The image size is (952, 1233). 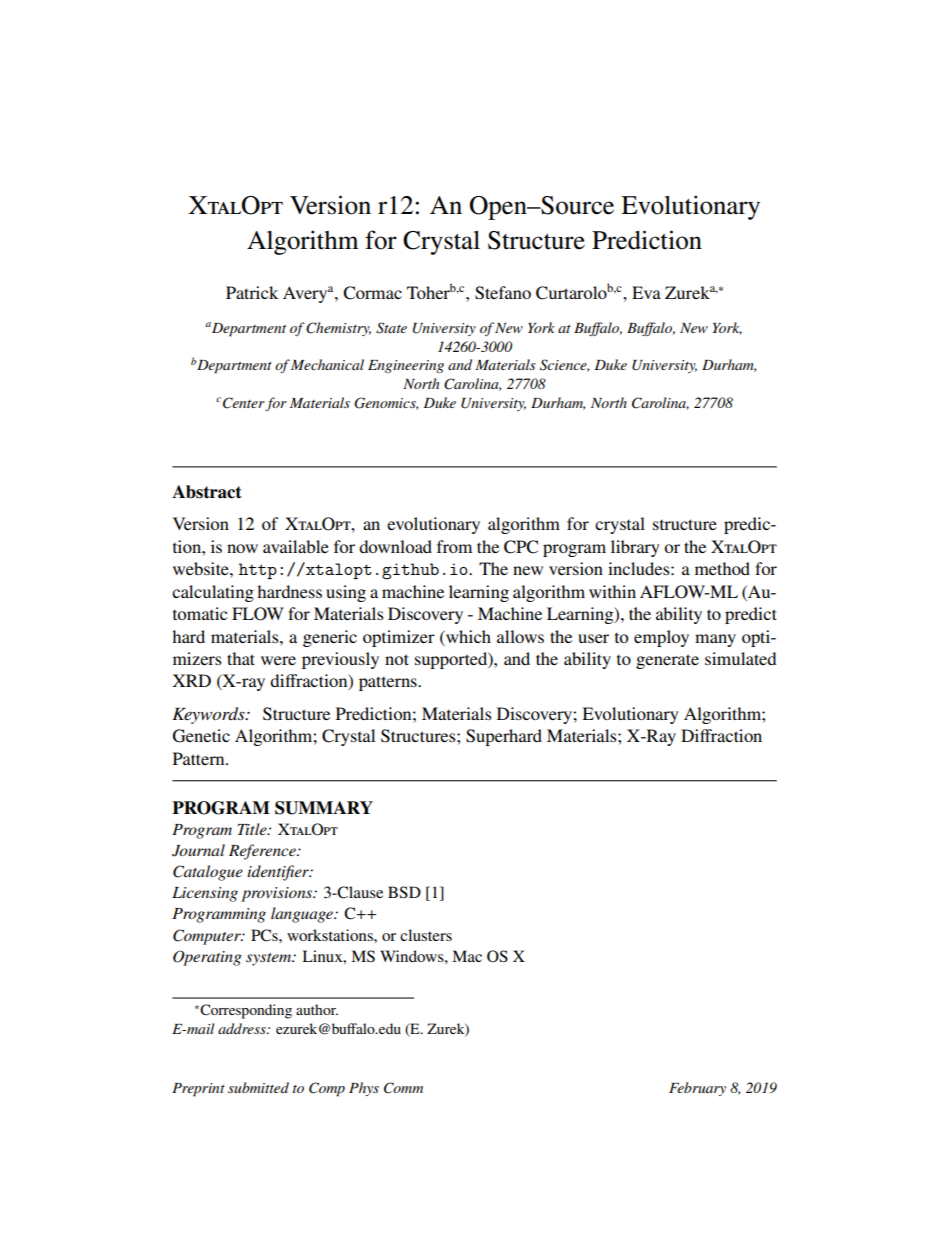 What do you see at coordinates (503, 293) in the screenshot?
I see `Stefano` at bounding box center [503, 293].
